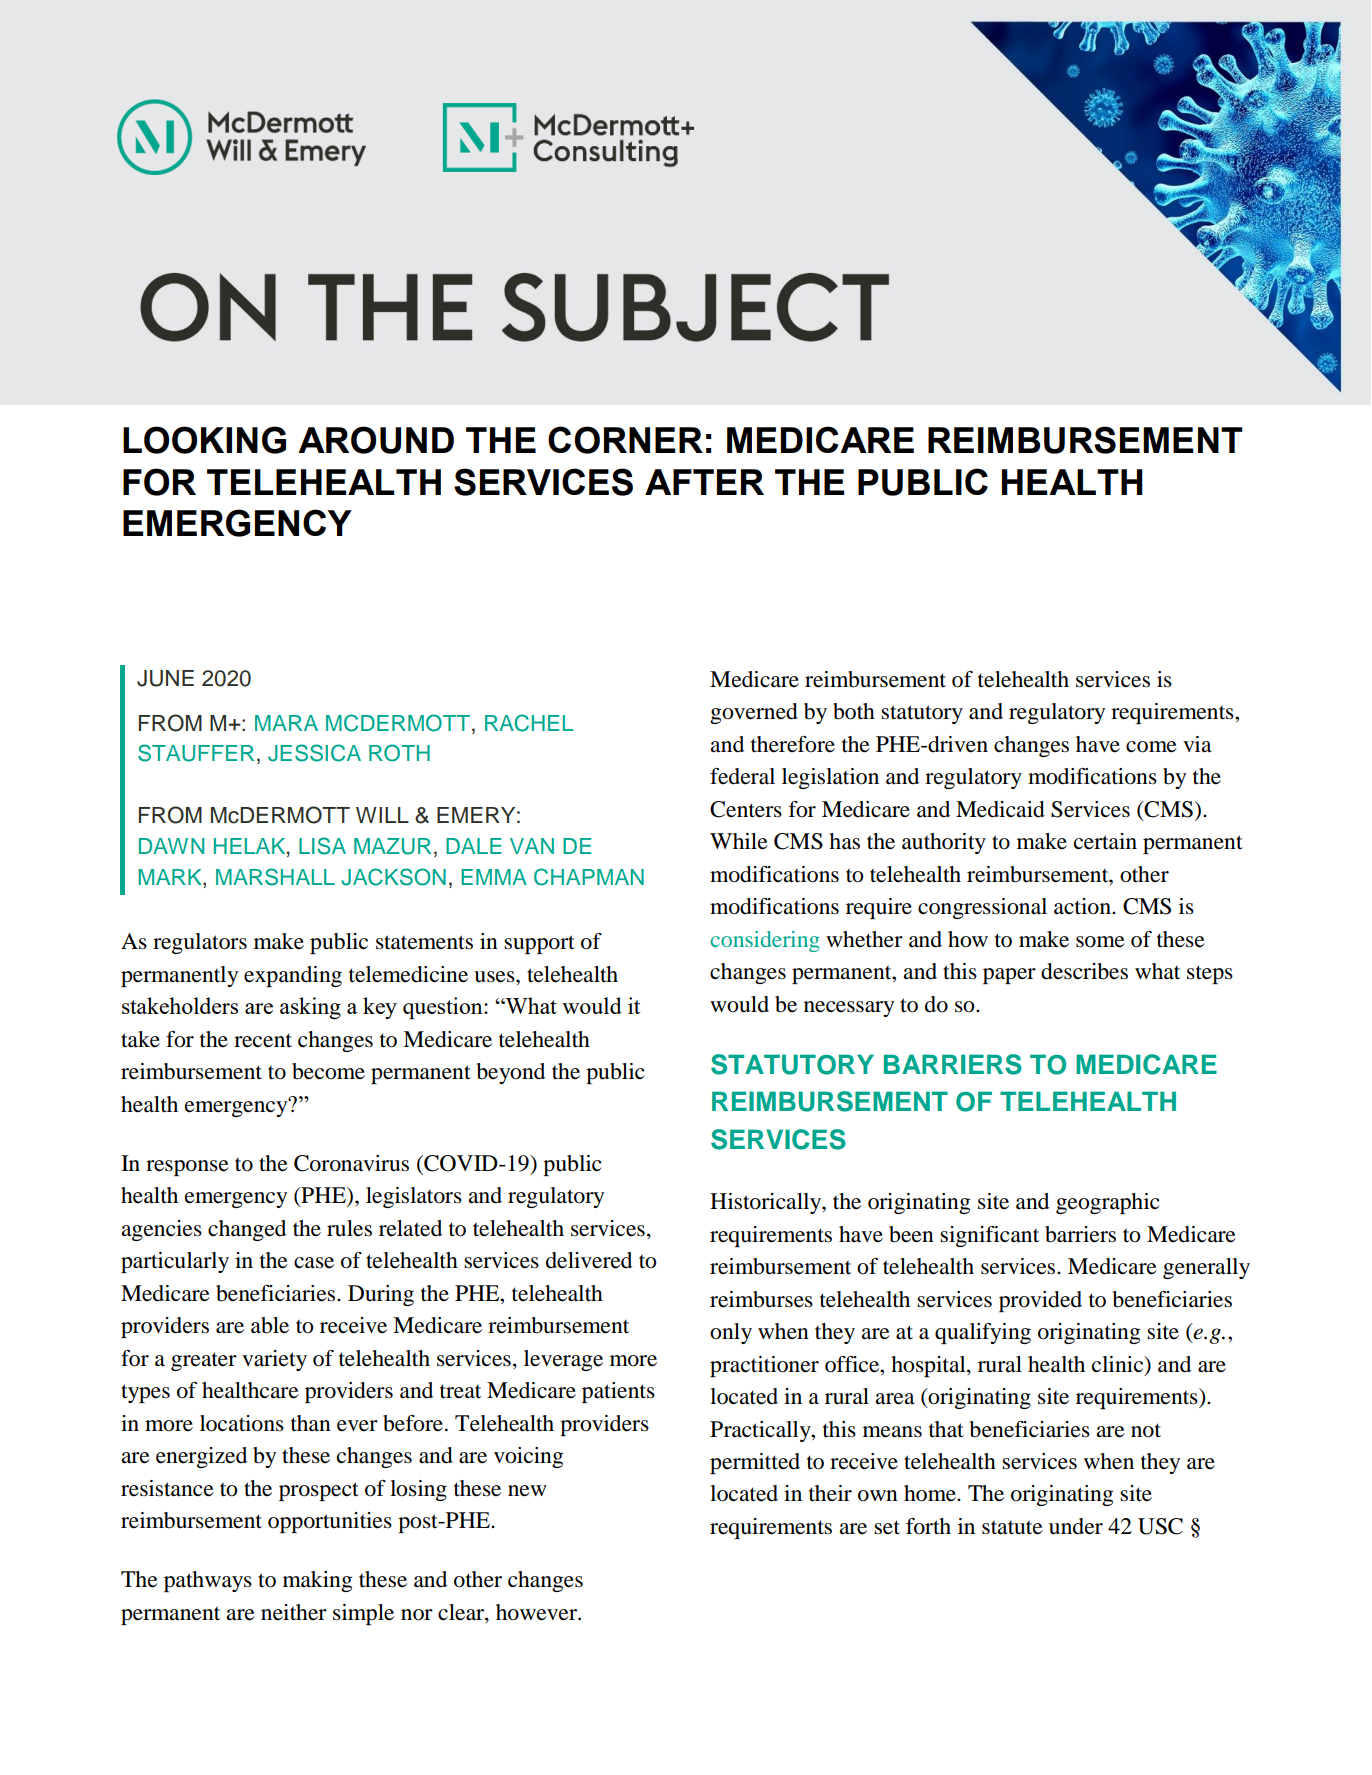 This screenshot has width=1372, height=1775. What do you see at coordinates (204, 440) in the screenshot?
I see `LOOKING` at bounding box center [204, 440].
